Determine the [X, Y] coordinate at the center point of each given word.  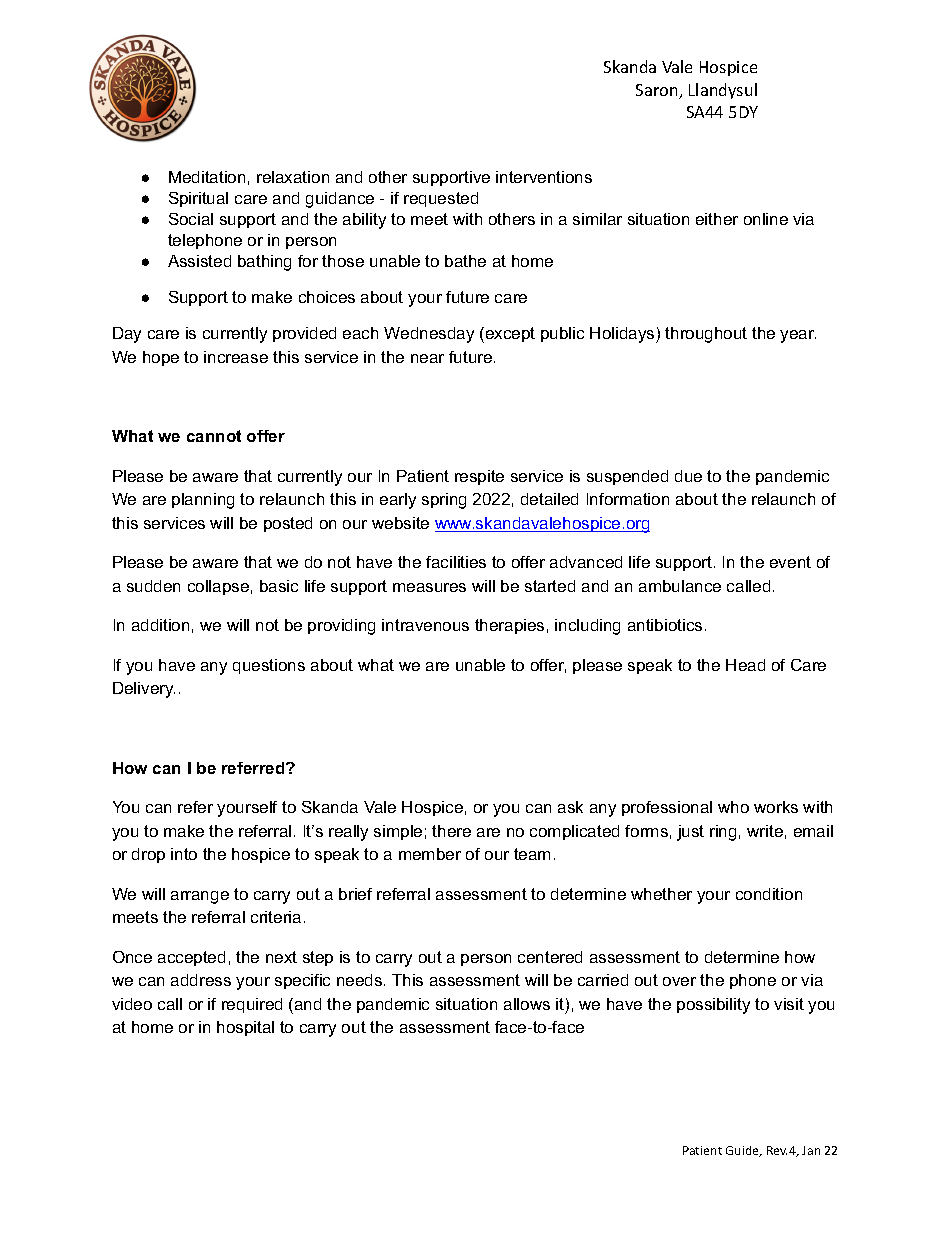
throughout [706, 335]
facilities [456, 562]
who [733, 807]
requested [441, 199]
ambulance [680, 586]
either [717, 219]
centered [550, 957]
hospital [245, 1028]
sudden [153, 586]
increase [236, 357]
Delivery [144, 690]
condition [769, 894]
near [427, 358]
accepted [191, 958]
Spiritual [198, 199]
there [451, 831]
